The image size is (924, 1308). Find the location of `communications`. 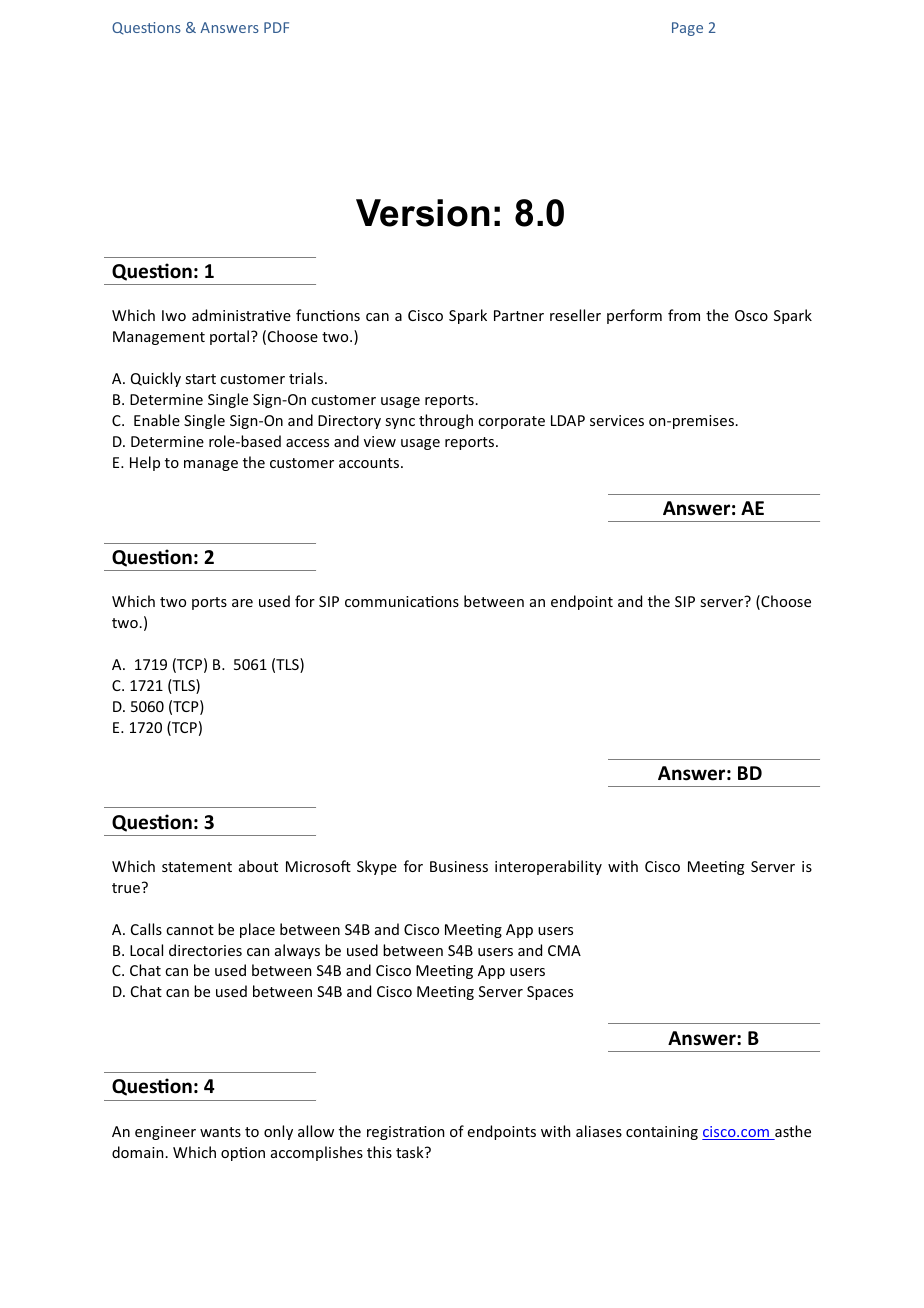

communications is located at coordinates (402, 601).
